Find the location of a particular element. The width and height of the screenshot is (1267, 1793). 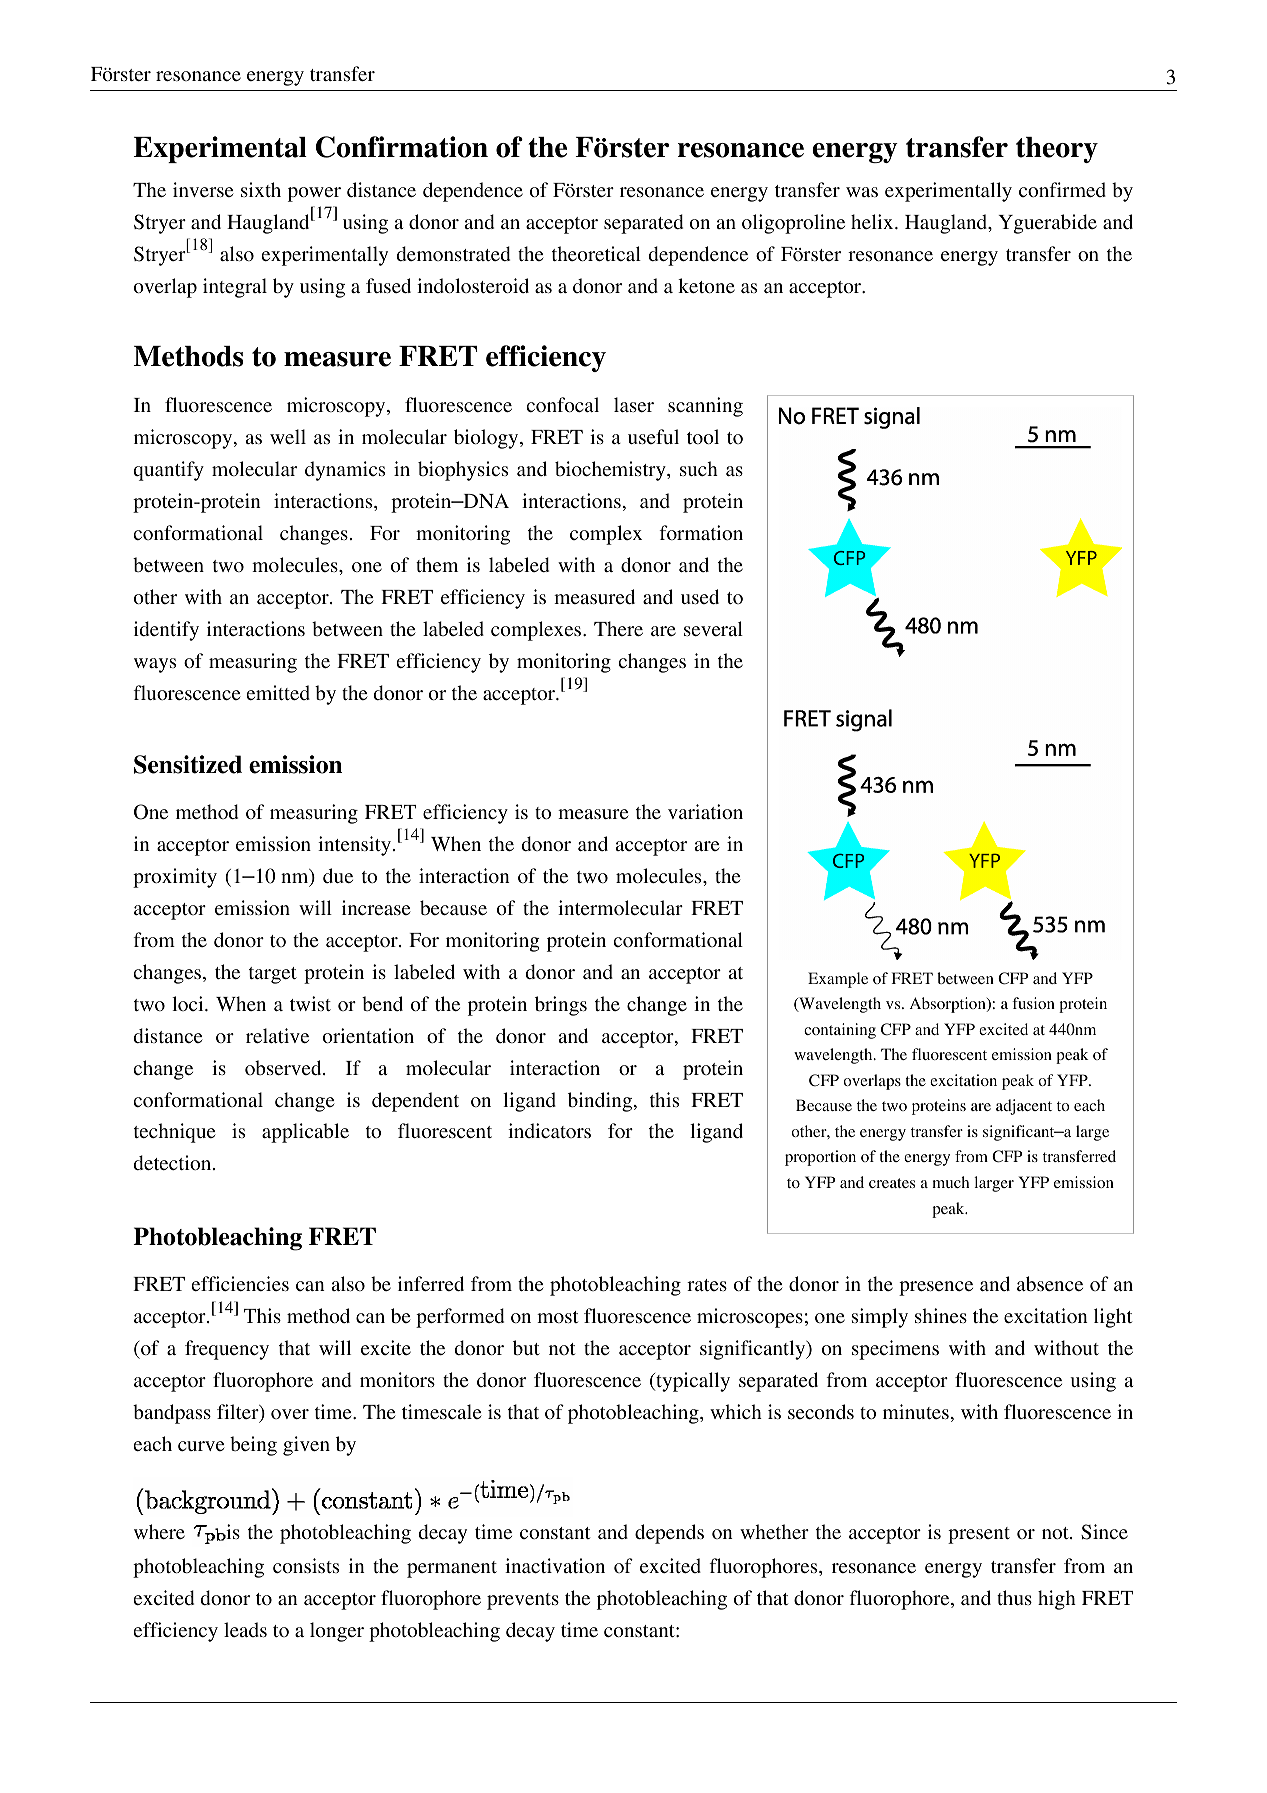

sixth is located at coordinates (261, 189).
